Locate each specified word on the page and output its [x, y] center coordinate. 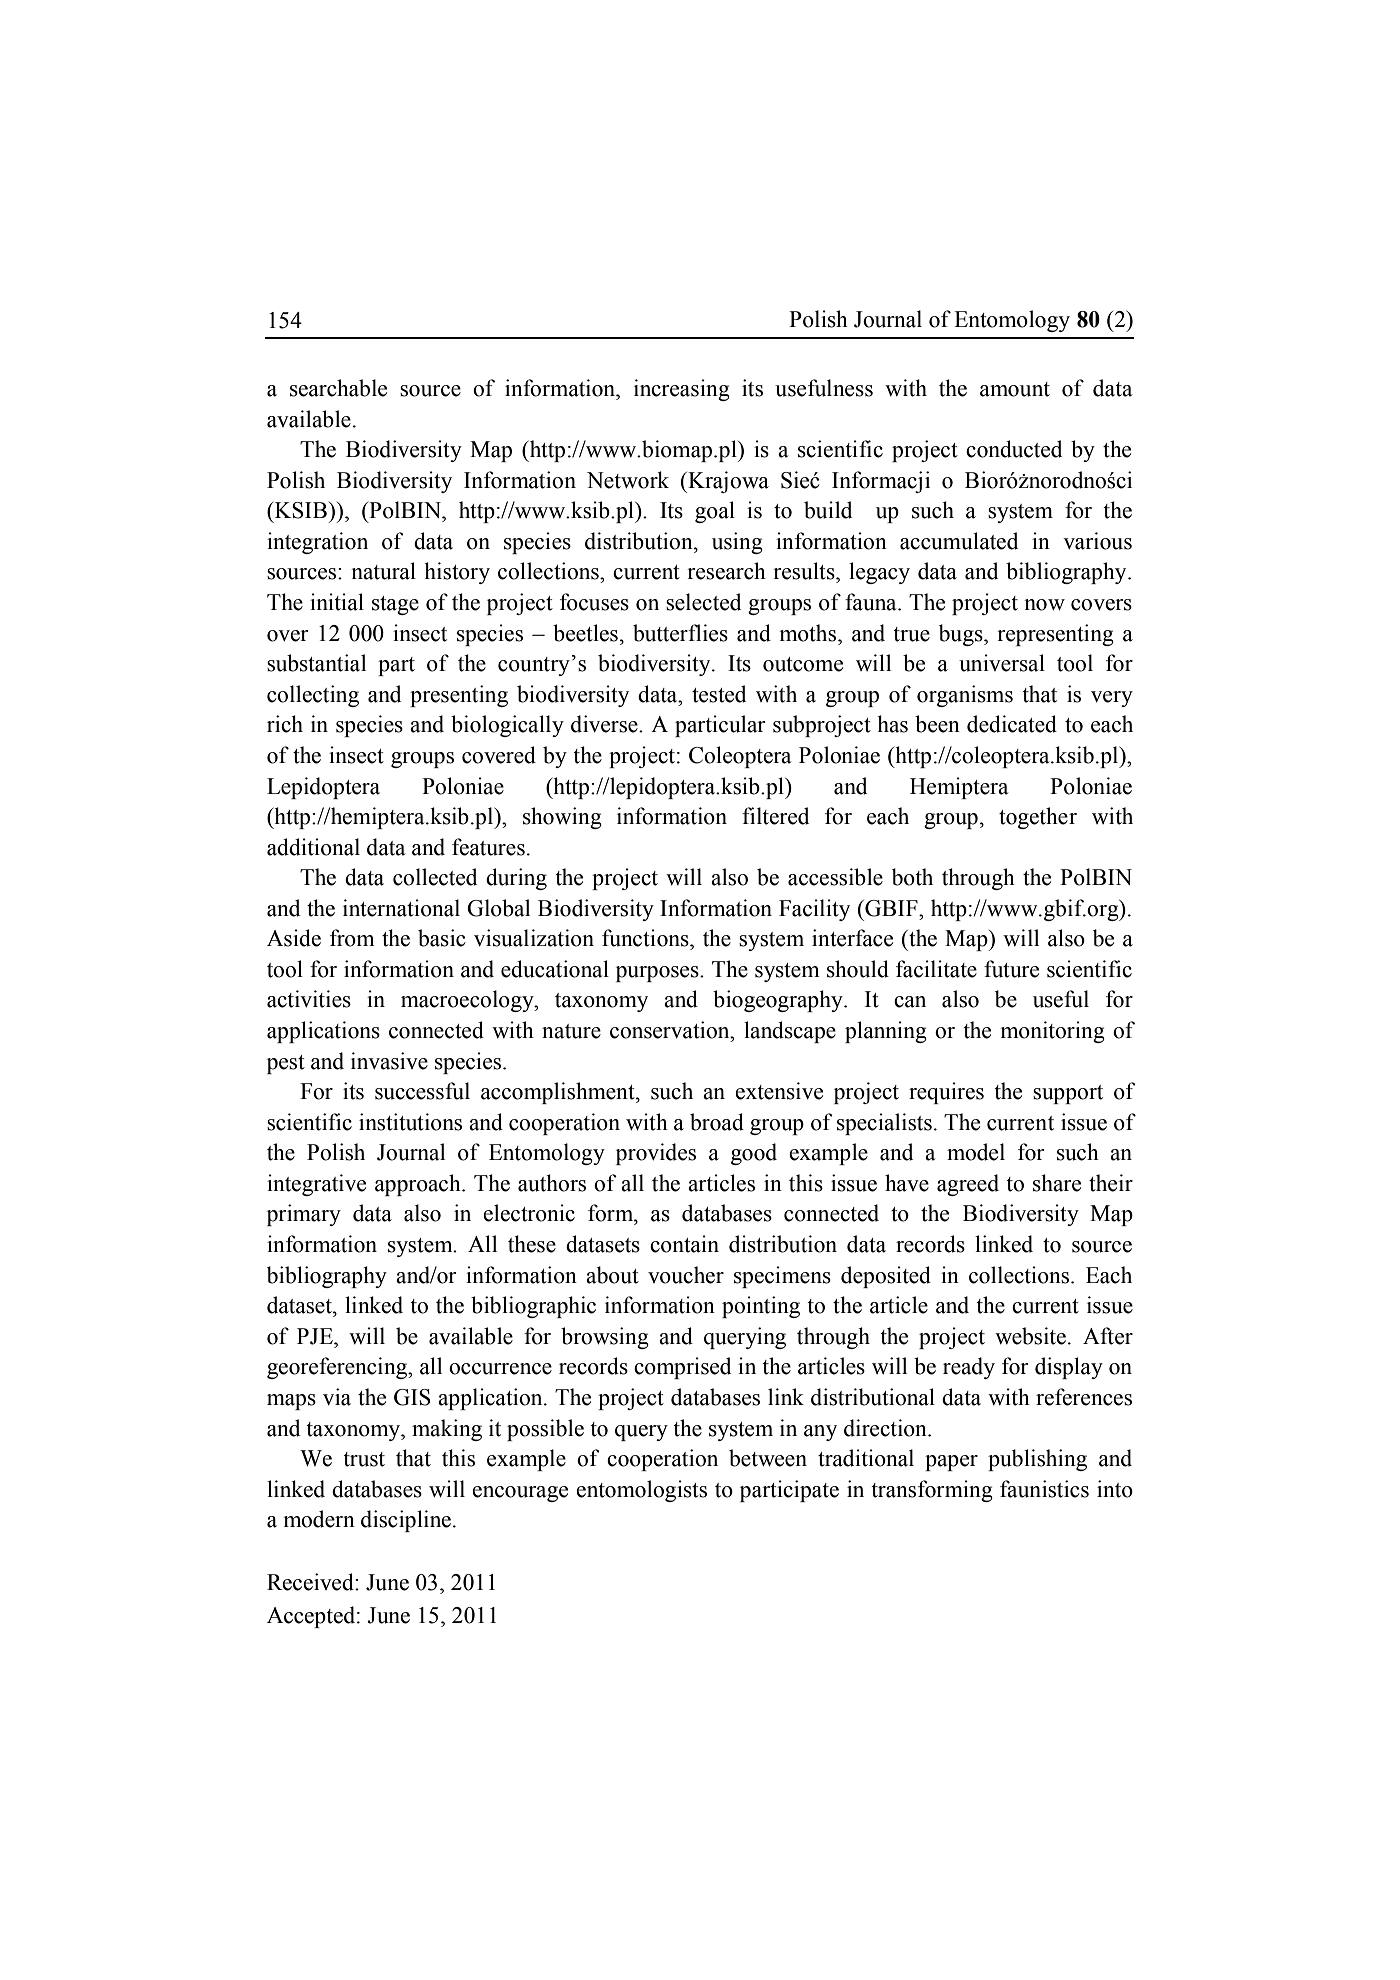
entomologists [641, 1491]
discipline [406, 1521]
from [352, 938]
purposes [658, 974]
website [1030, 1336]
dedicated [1012, 724]
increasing [682, 390]
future [1011, 969]
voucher [686, 1275]
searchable [338, 388]
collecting [313, 696]
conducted [1014, 449]
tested [719, 694]
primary [304, 1215]
